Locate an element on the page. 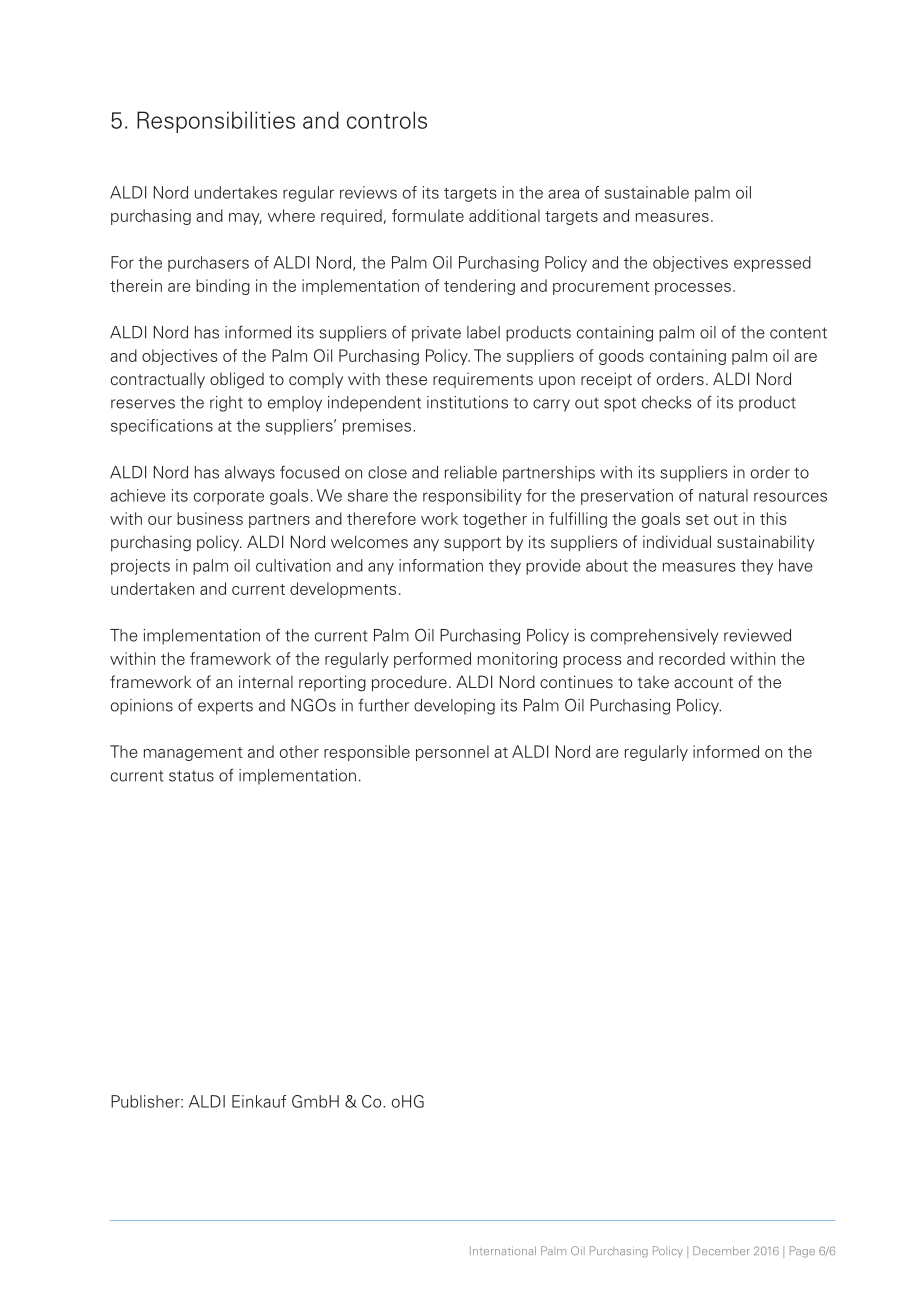 This document has width=924, height=1308. natural is located at coordinates (723, 495).
